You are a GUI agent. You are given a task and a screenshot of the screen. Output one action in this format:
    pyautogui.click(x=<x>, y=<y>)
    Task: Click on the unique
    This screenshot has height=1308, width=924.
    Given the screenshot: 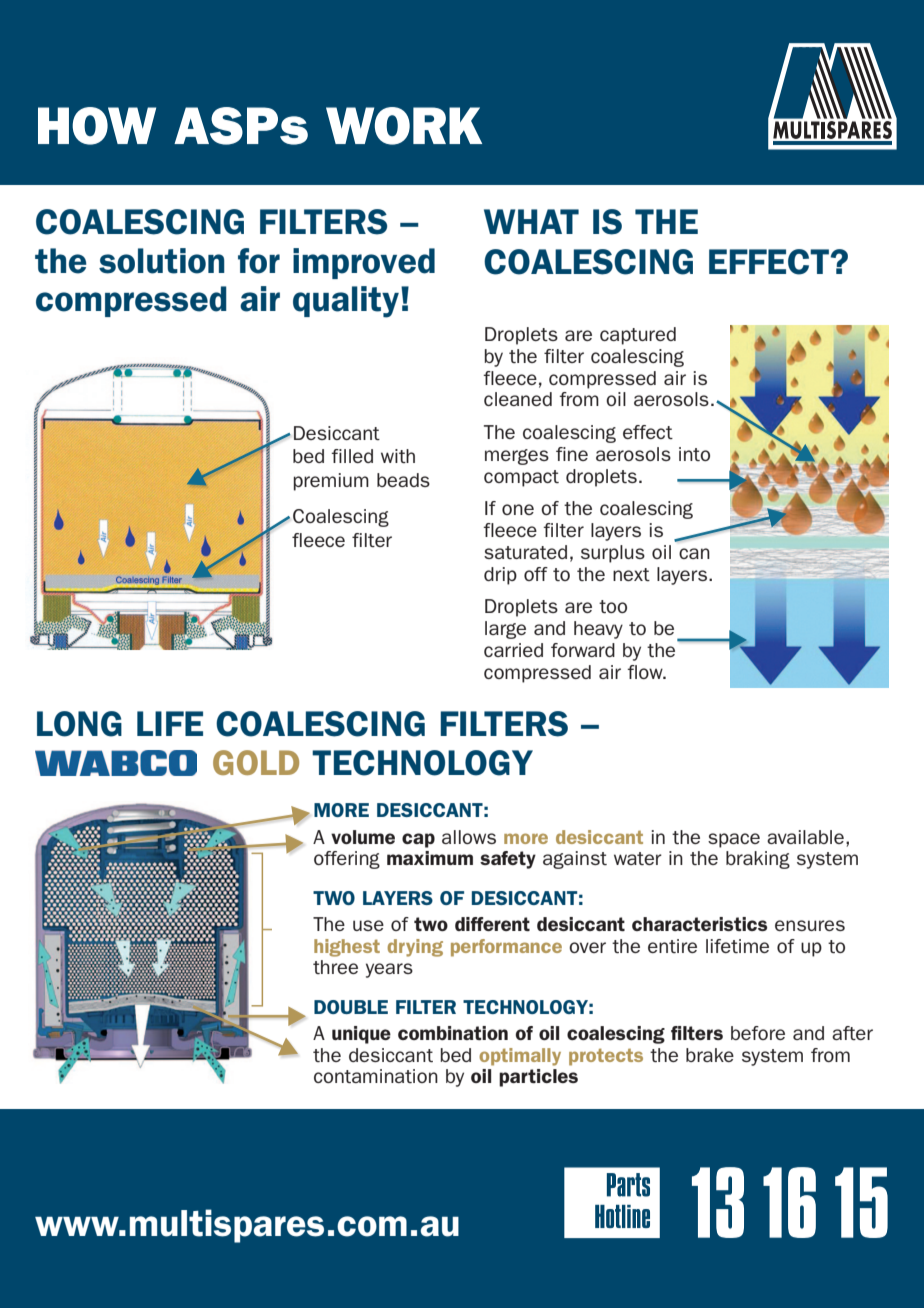 What is the action you would take?
    pyautogui.click(x=361, y=1035)
